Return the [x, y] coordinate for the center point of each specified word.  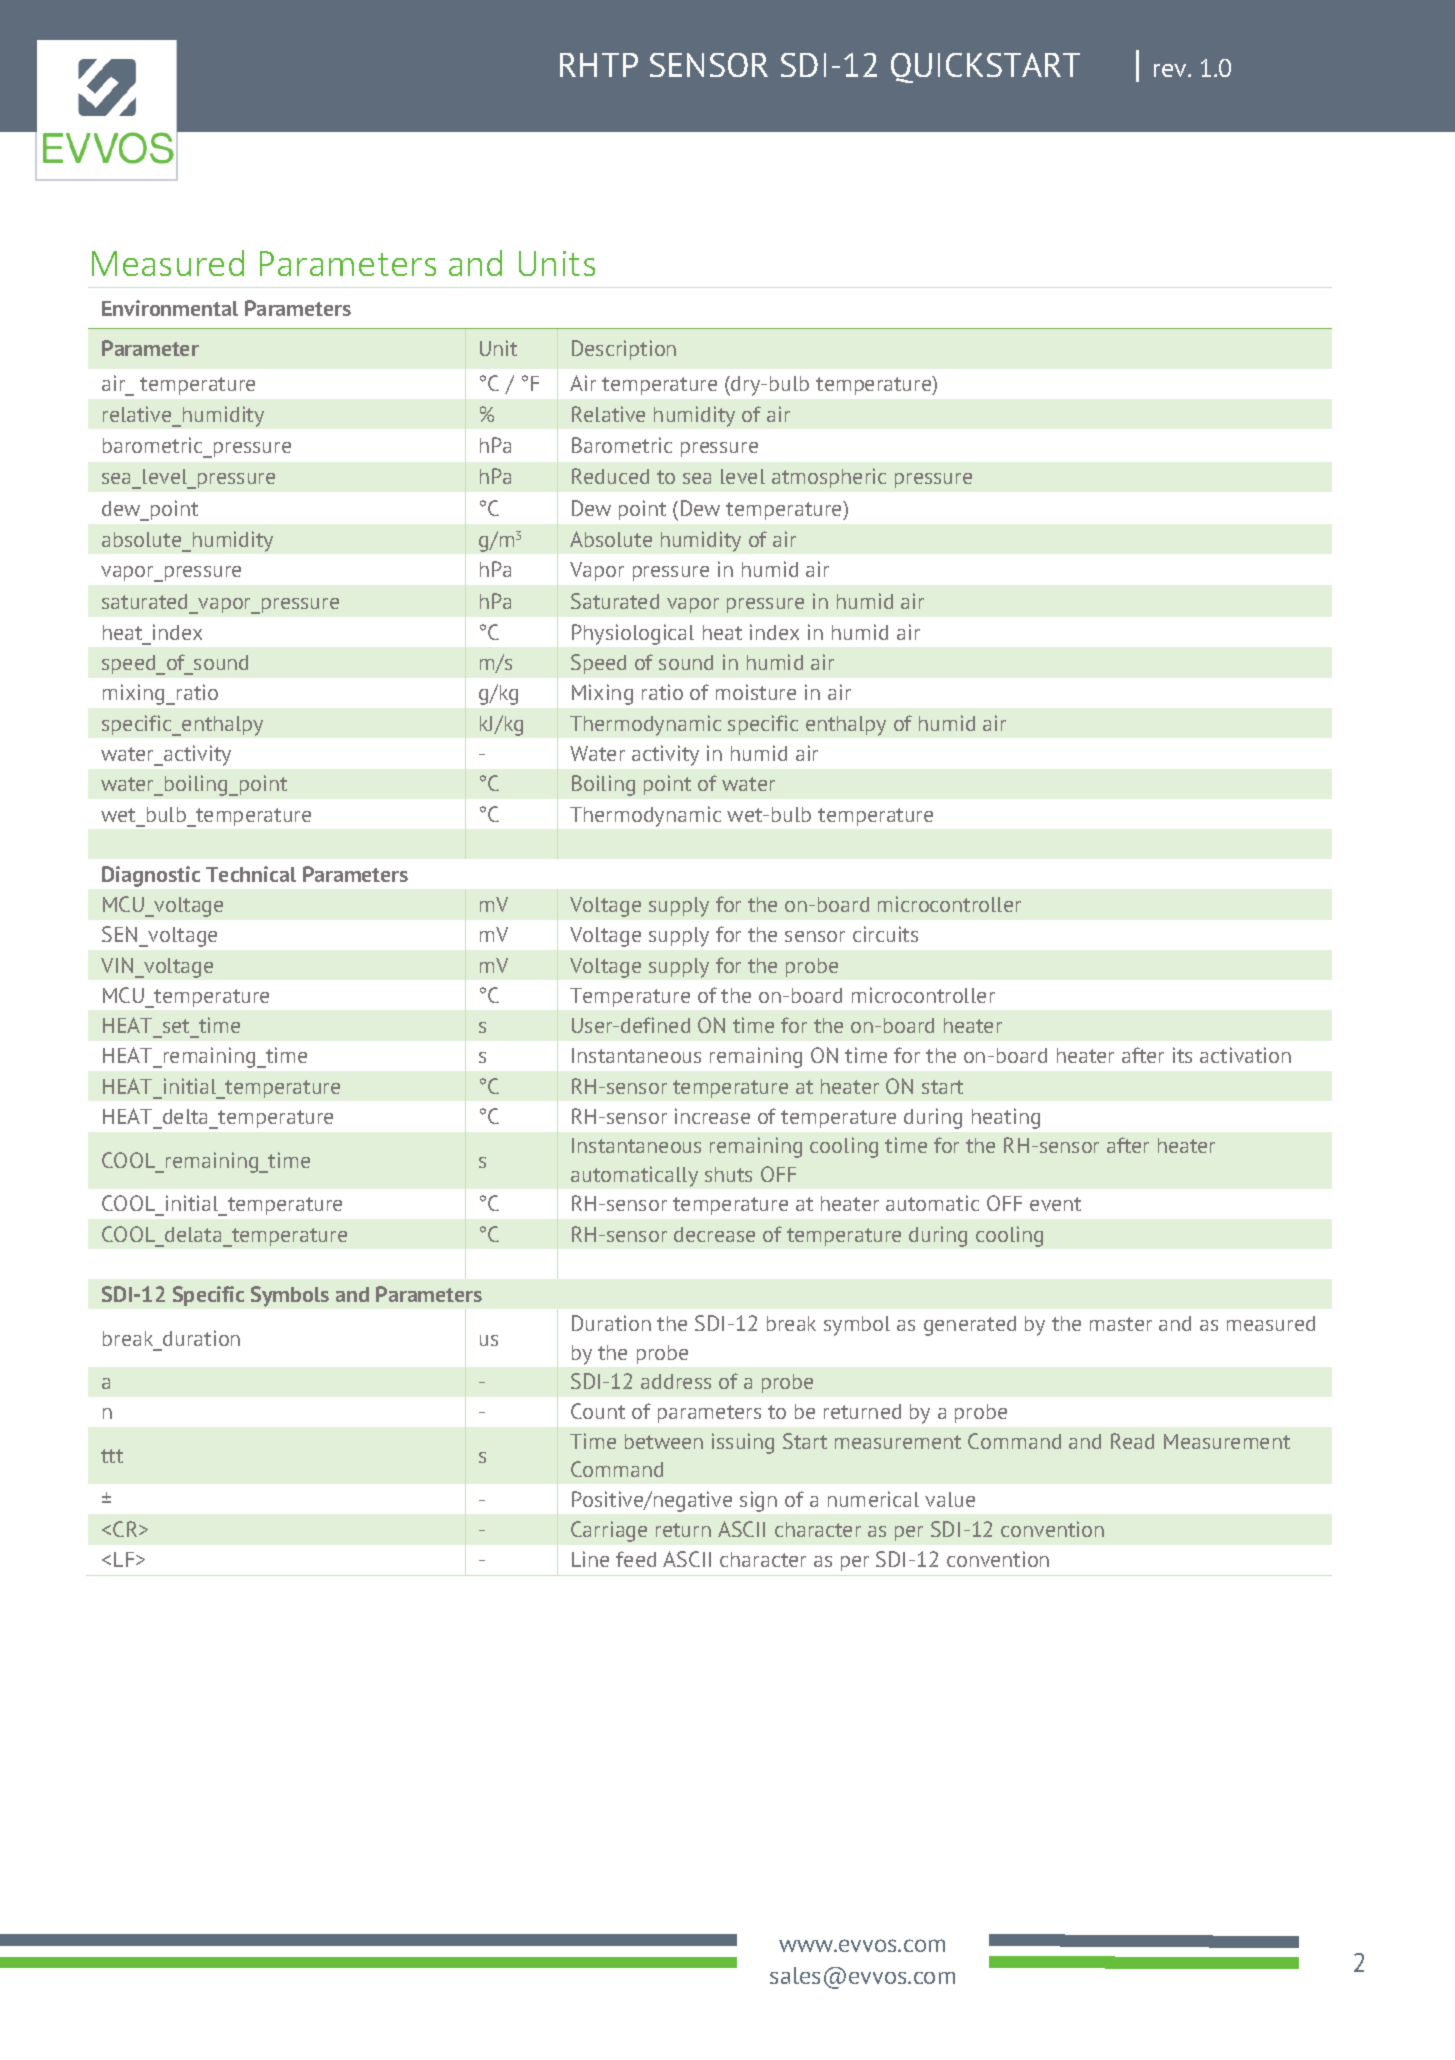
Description [624, 350]
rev [1171, 70]
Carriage [609, 1531]
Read [1132, 1441]
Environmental [170, 308]
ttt [112, 1456]
